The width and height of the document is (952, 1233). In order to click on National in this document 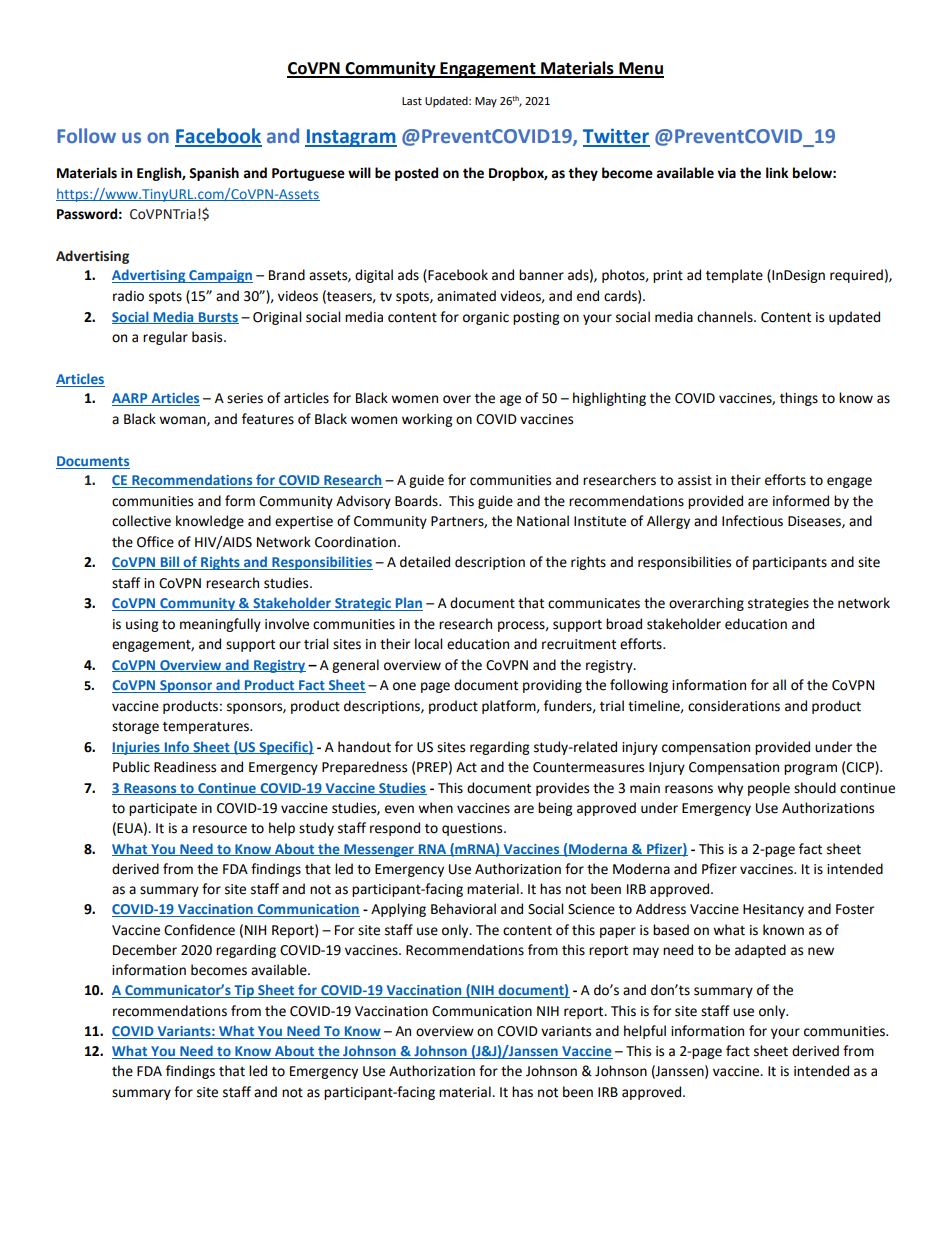, I will do `click(543, 521)`.
